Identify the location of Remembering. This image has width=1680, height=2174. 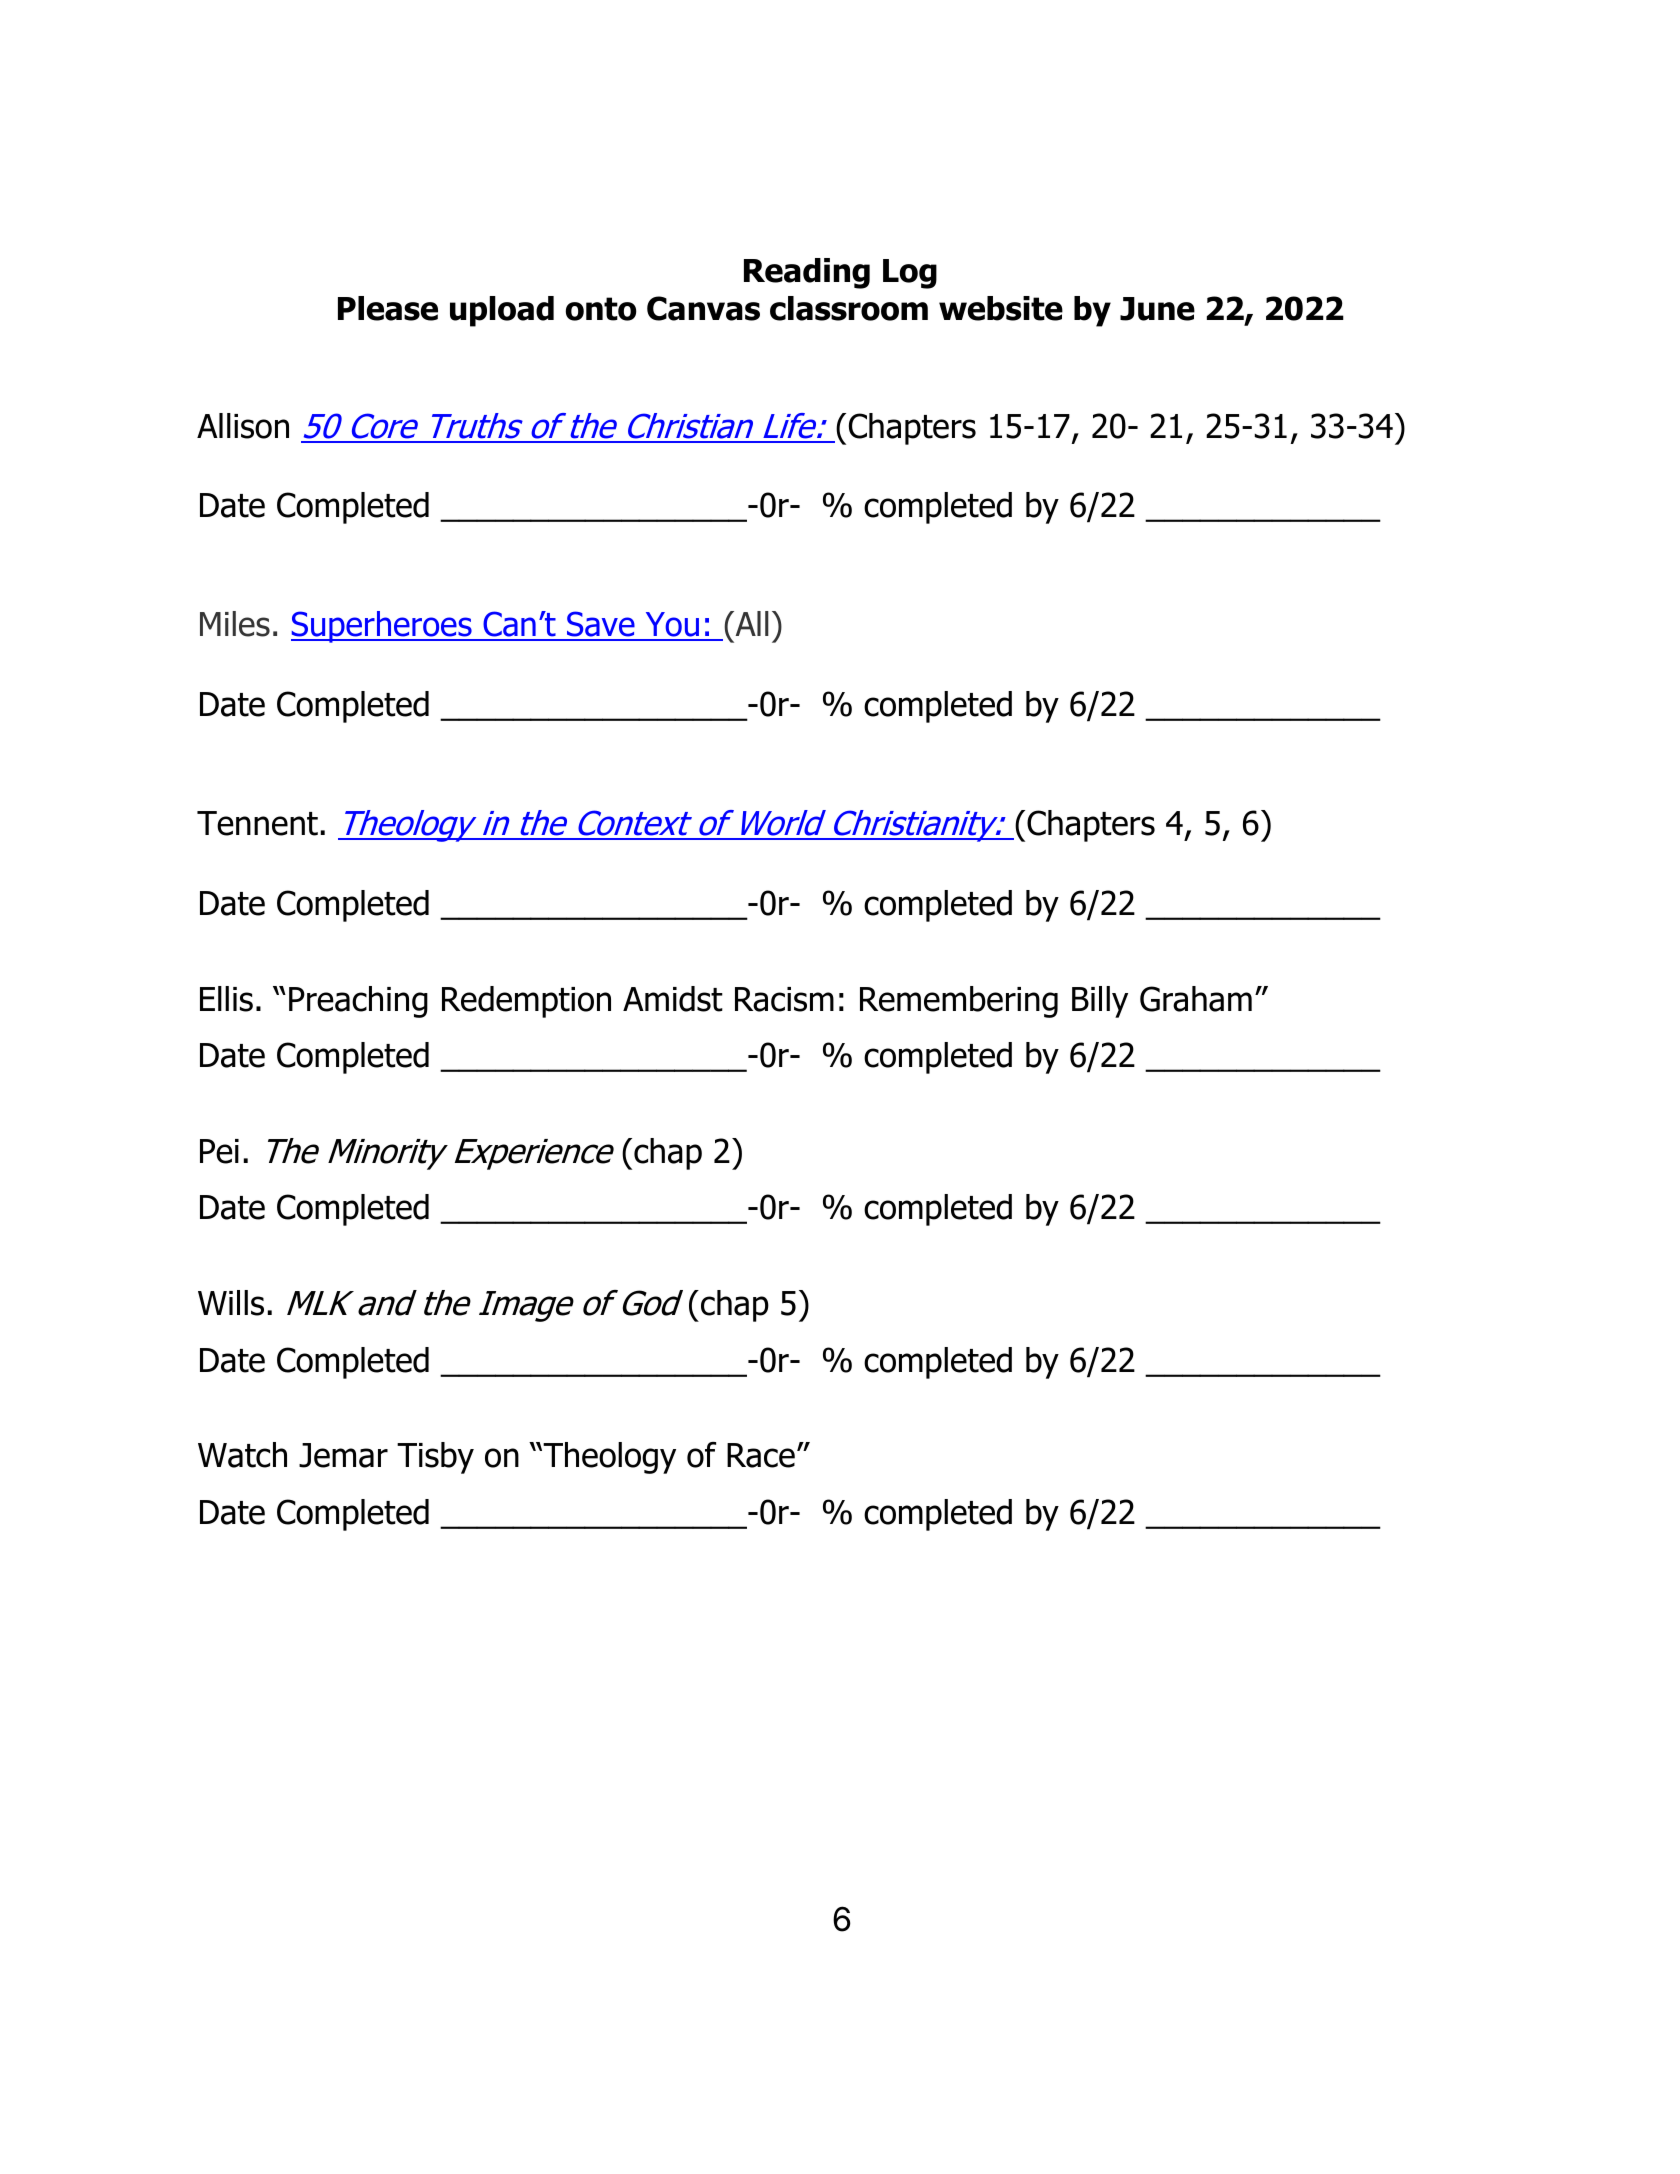
(959, 1002).
